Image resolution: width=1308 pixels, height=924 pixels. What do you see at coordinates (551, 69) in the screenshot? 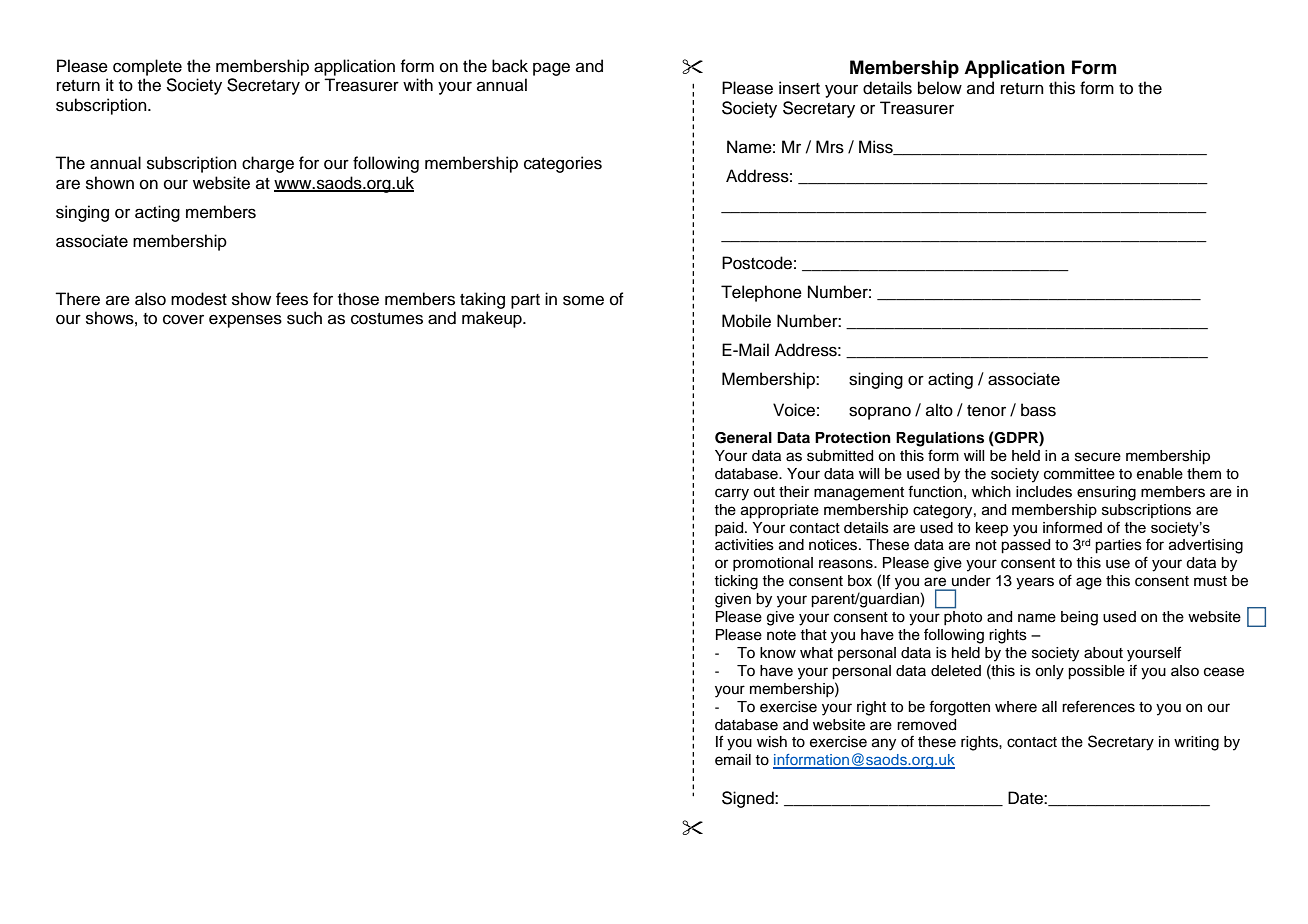
I see `page` at bounding box center [551, 69].
